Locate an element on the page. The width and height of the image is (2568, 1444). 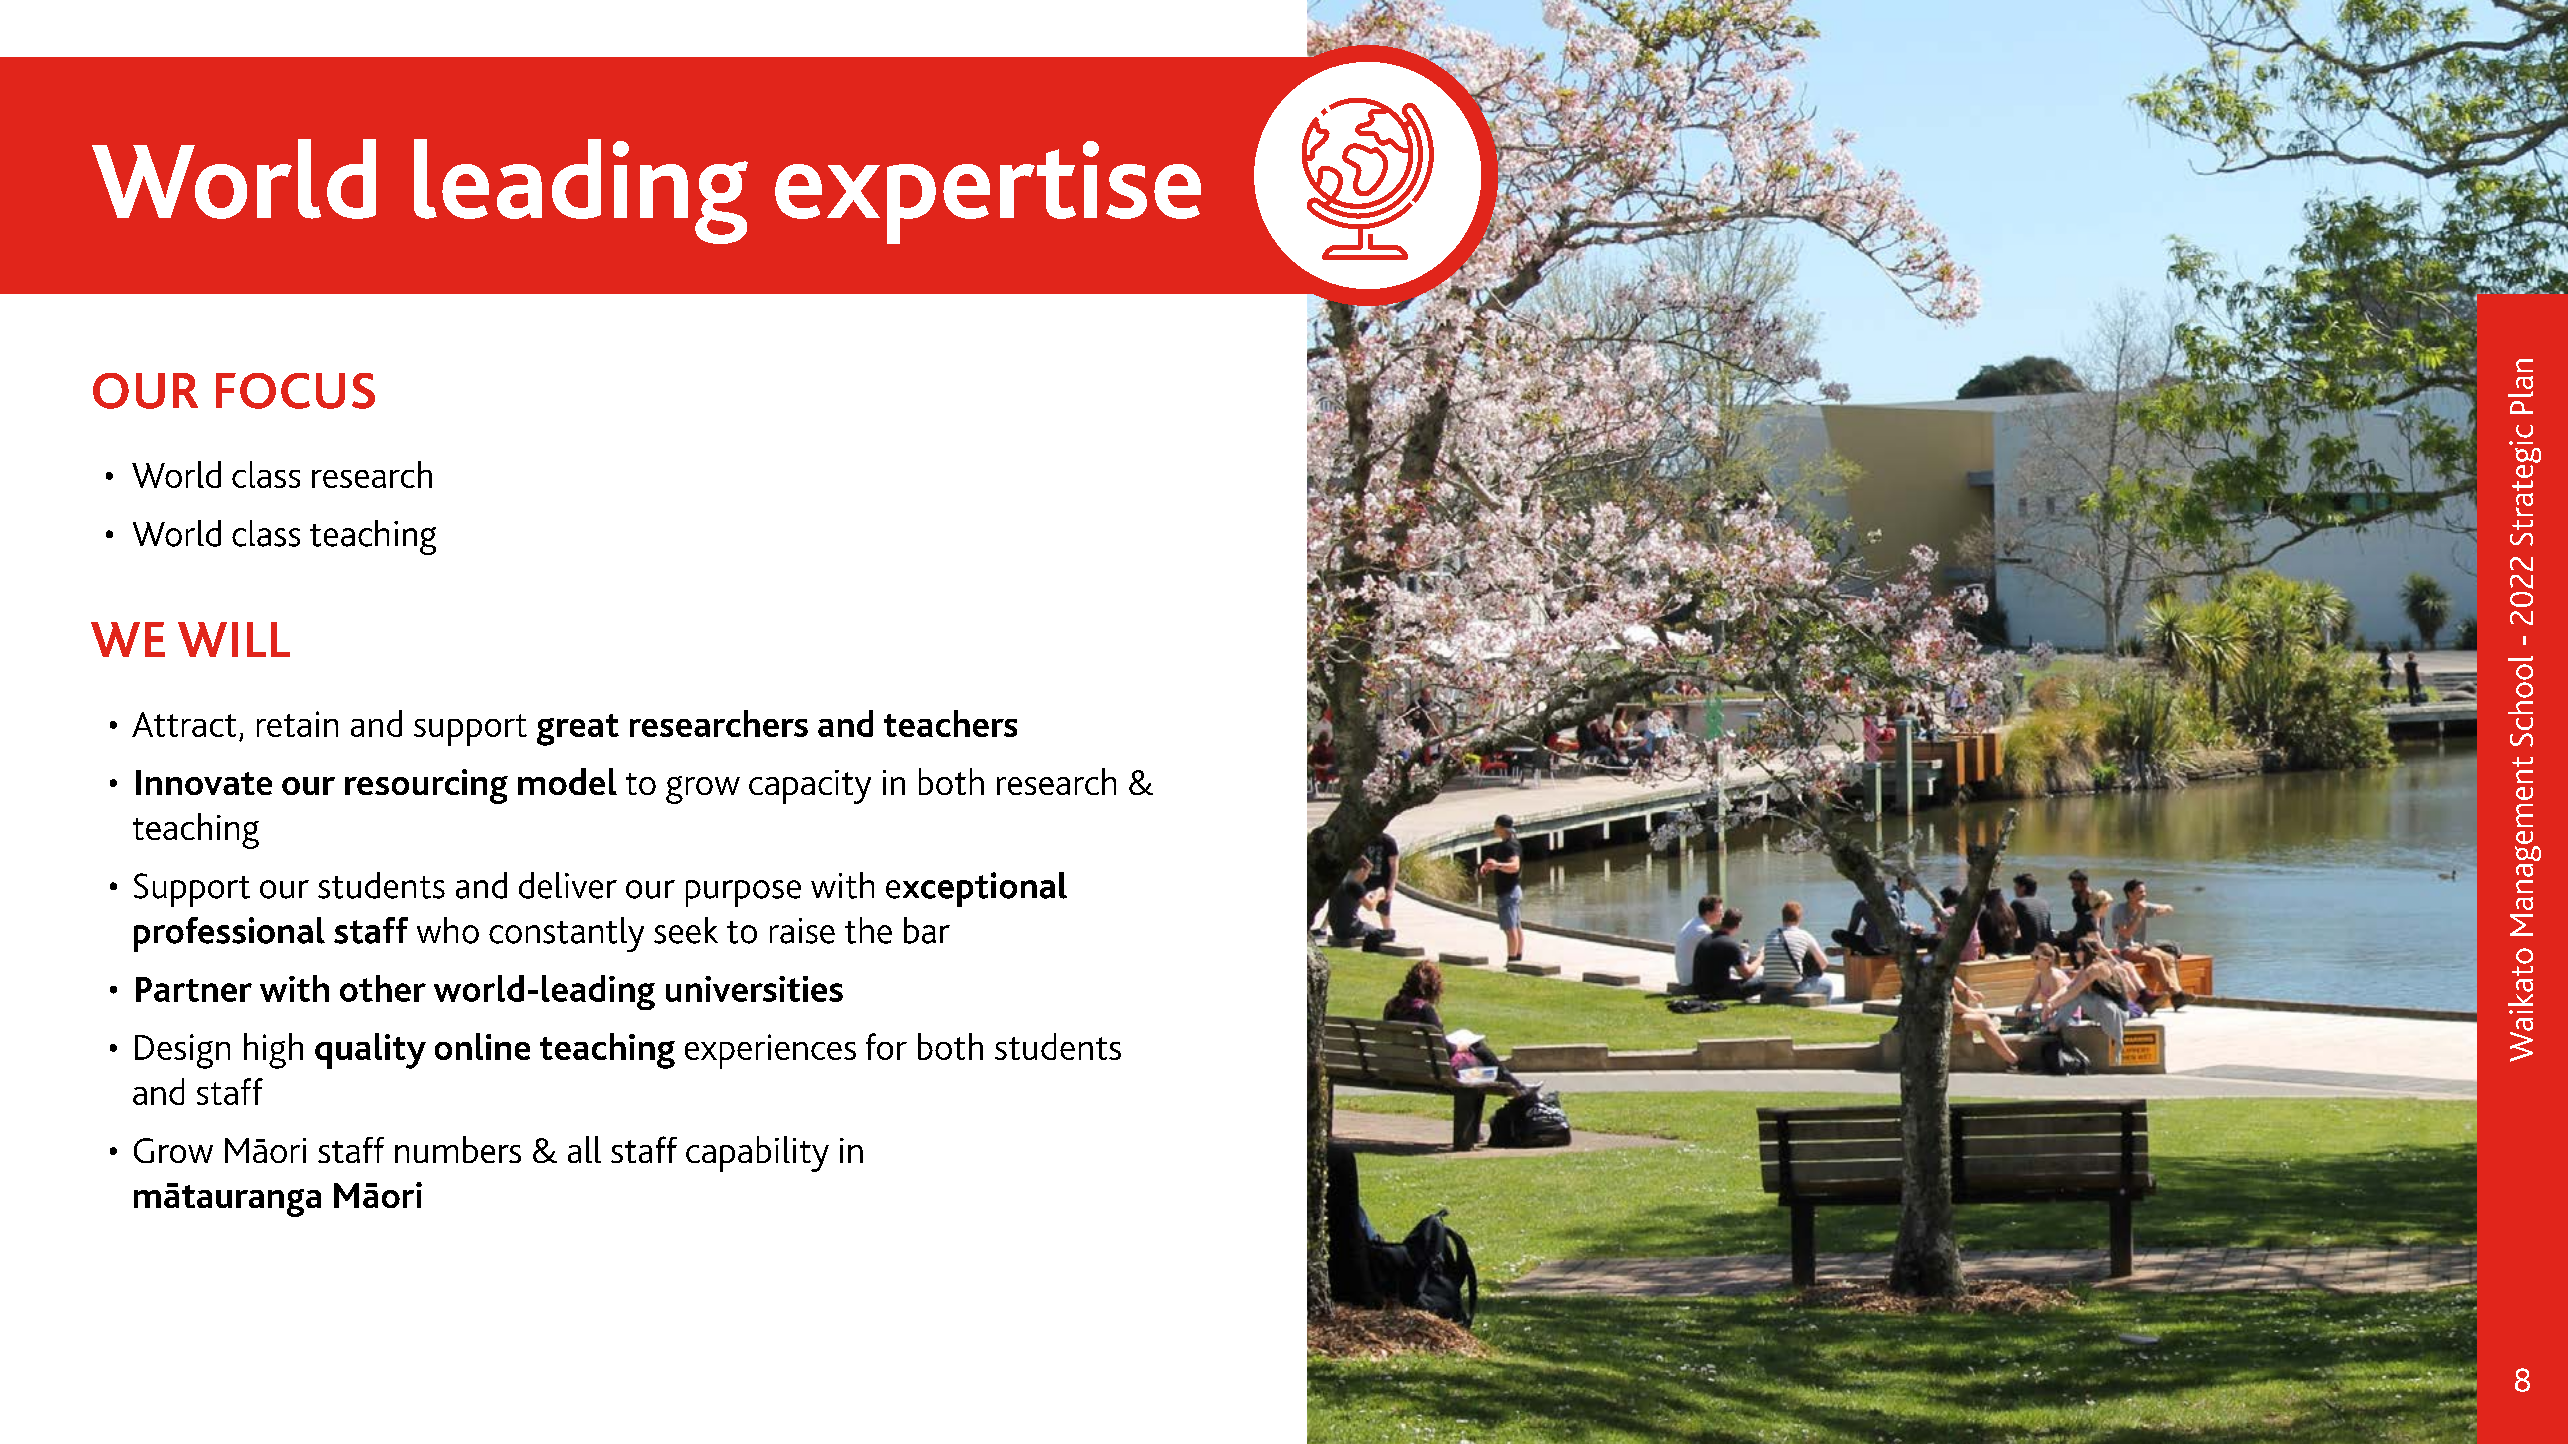
for is located at coordinates (886, 1046).
